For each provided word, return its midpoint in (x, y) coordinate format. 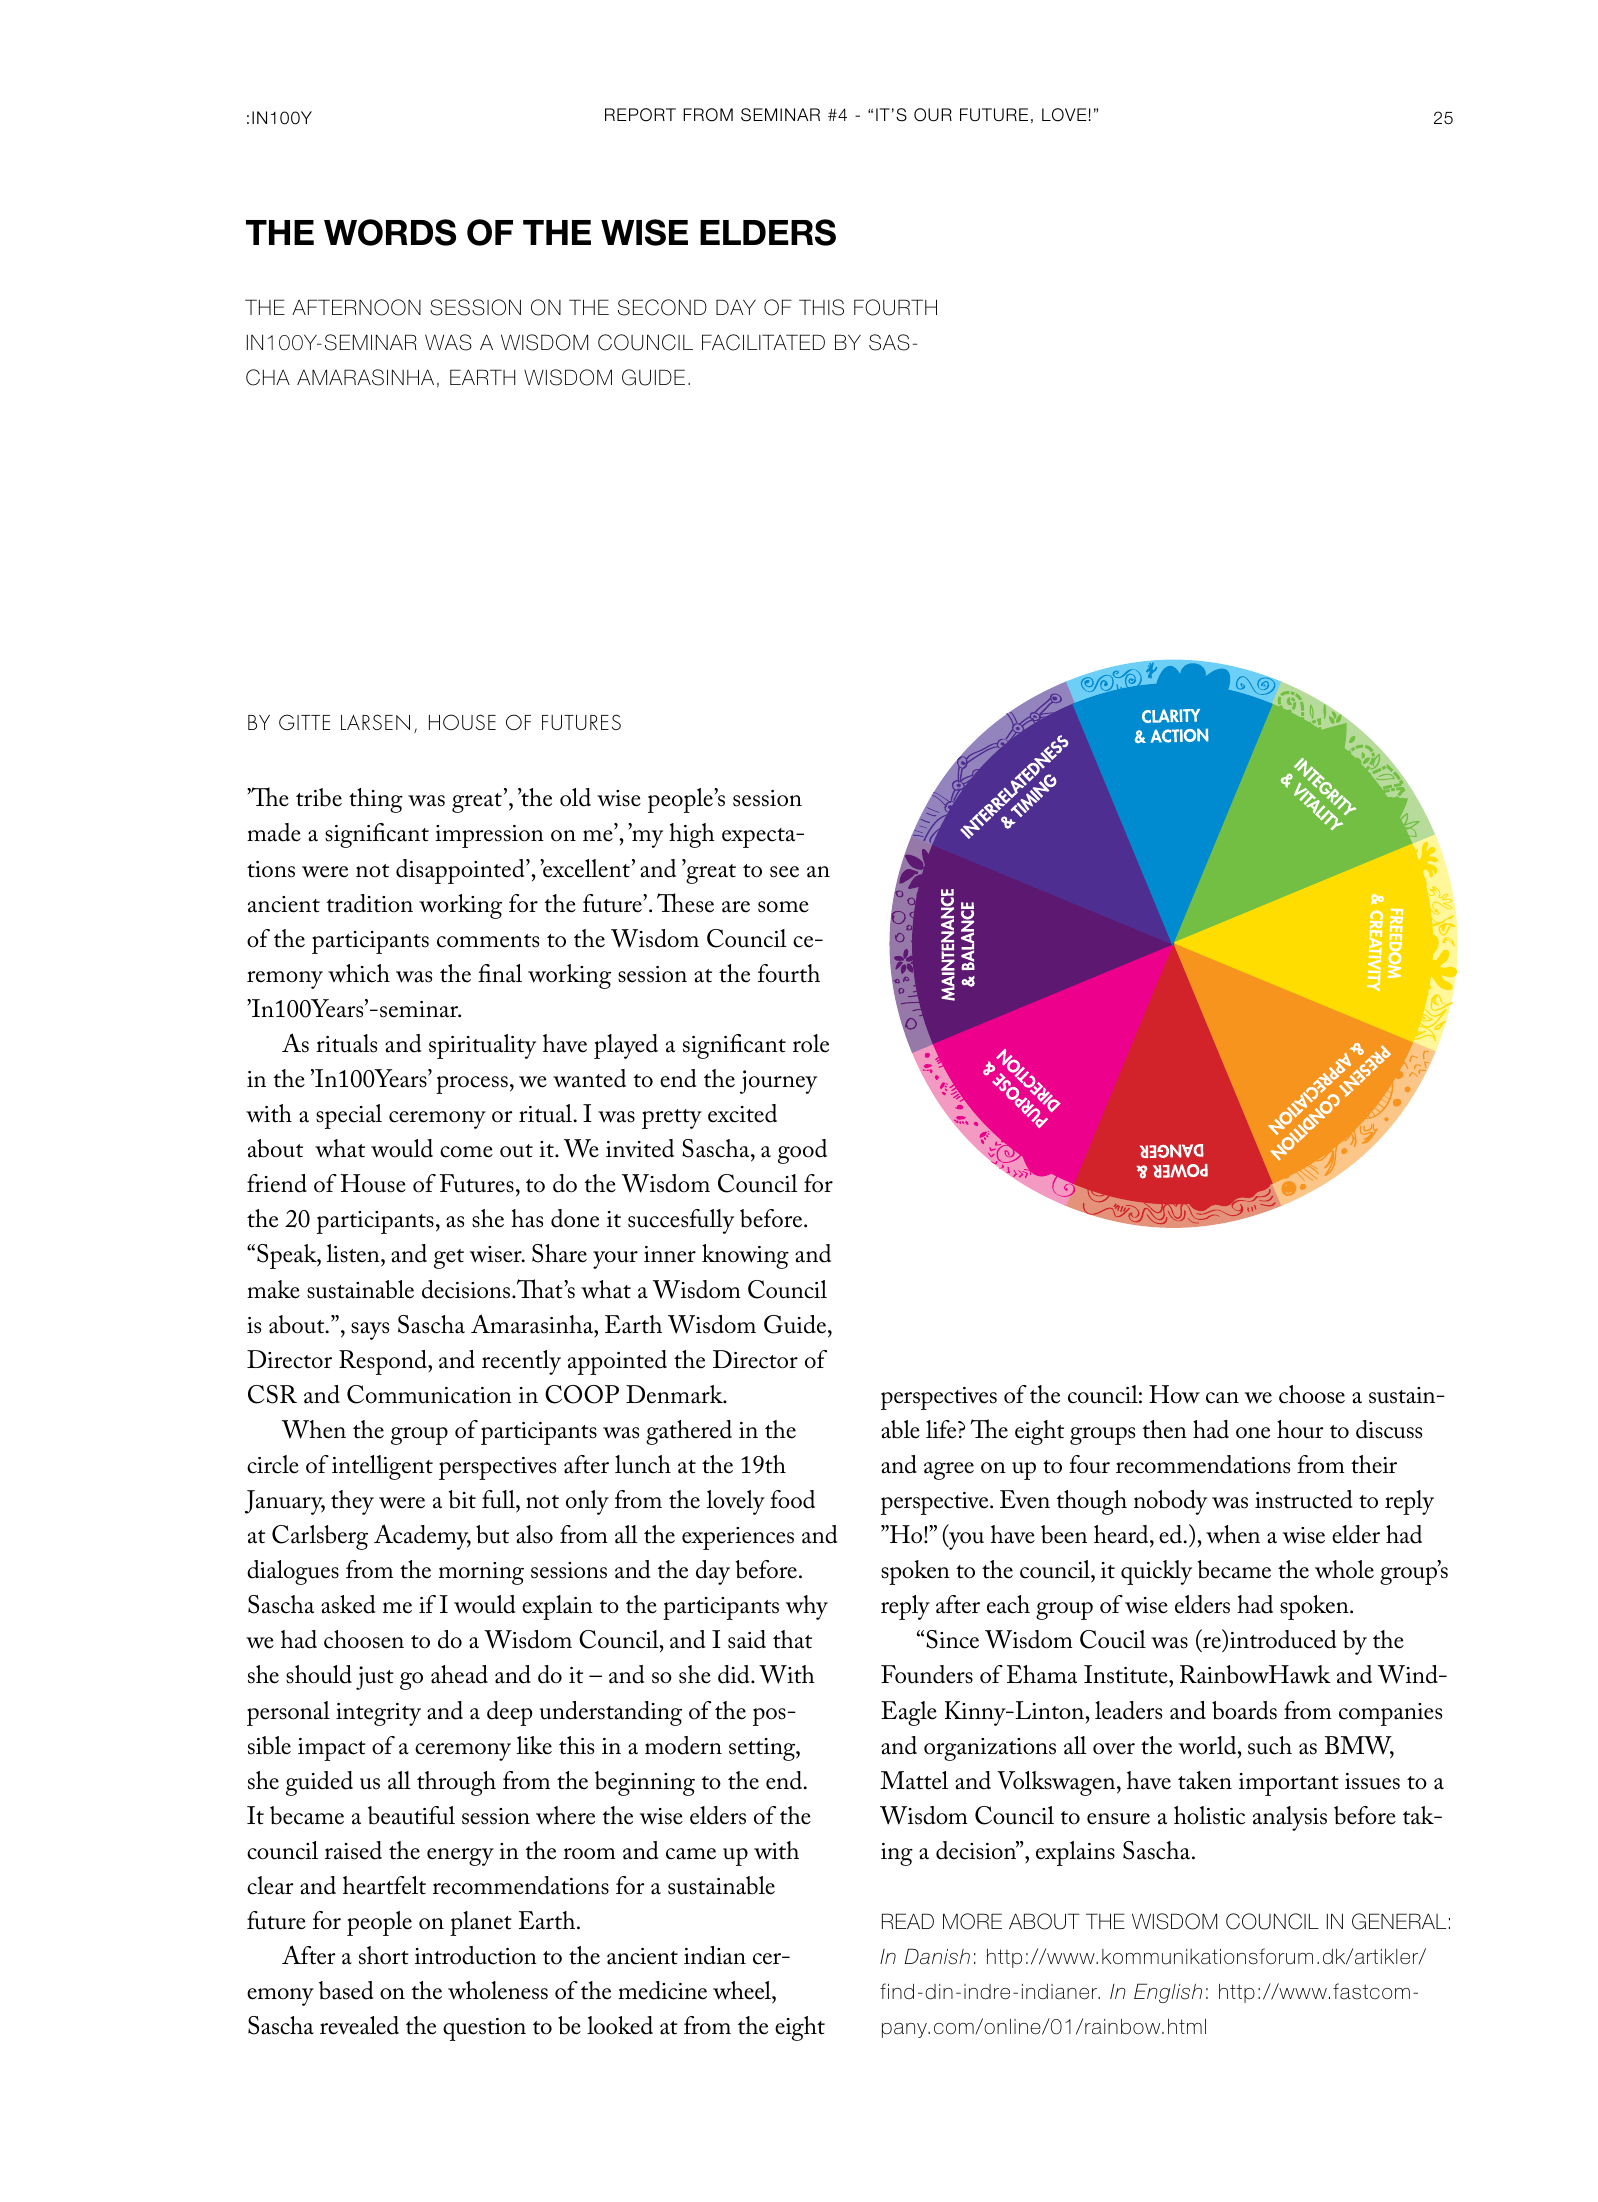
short (384, 1955)
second (662, 307)
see (784, 872)
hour (1300, 1429)
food (792, 1499)
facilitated (763, 342)
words (390, 232)
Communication (429, 1394)
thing (376, 800)
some (783, 907)
